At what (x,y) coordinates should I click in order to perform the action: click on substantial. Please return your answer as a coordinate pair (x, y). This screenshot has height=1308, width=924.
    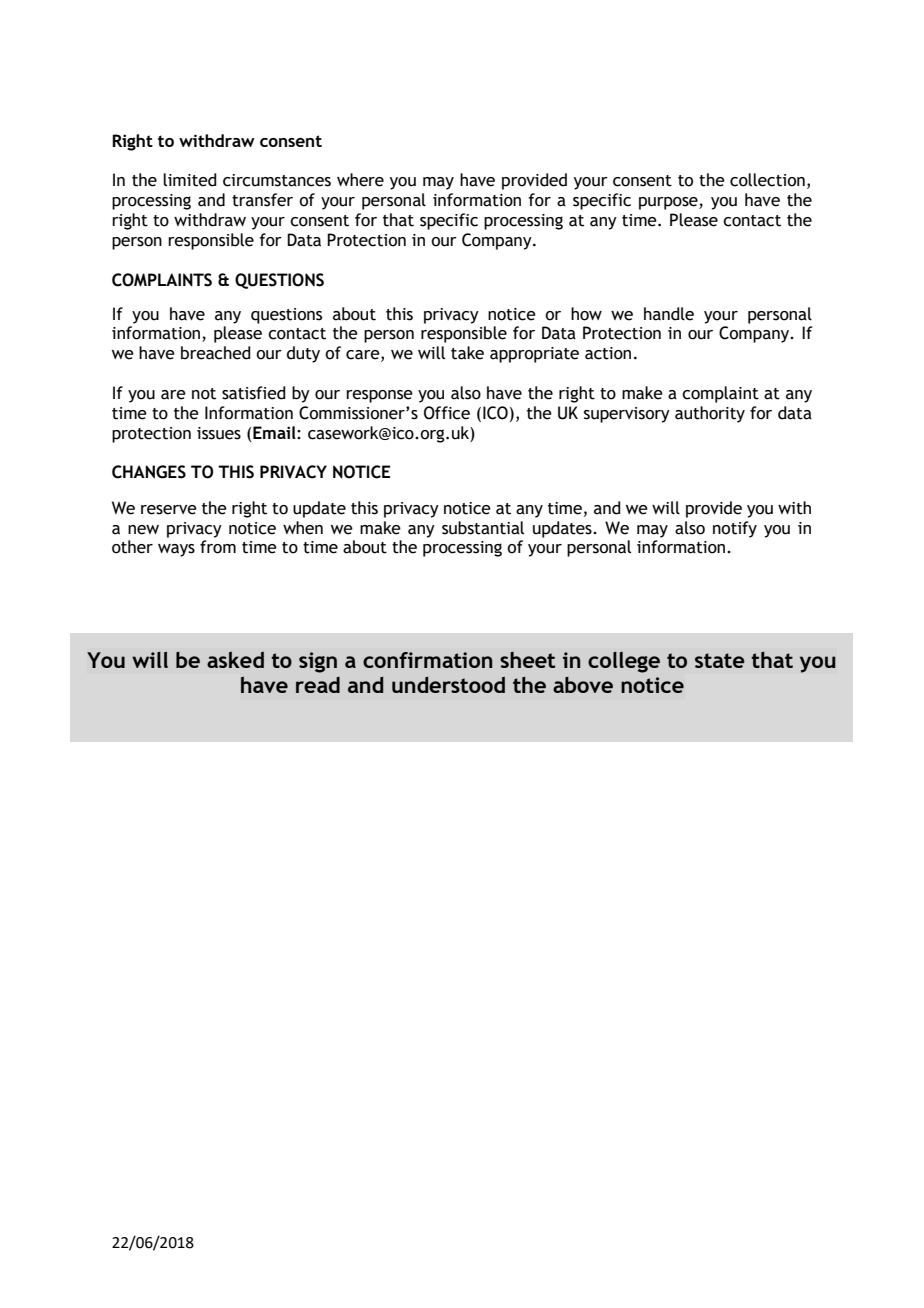
    Looking at the image, I should click on (483, 528).
